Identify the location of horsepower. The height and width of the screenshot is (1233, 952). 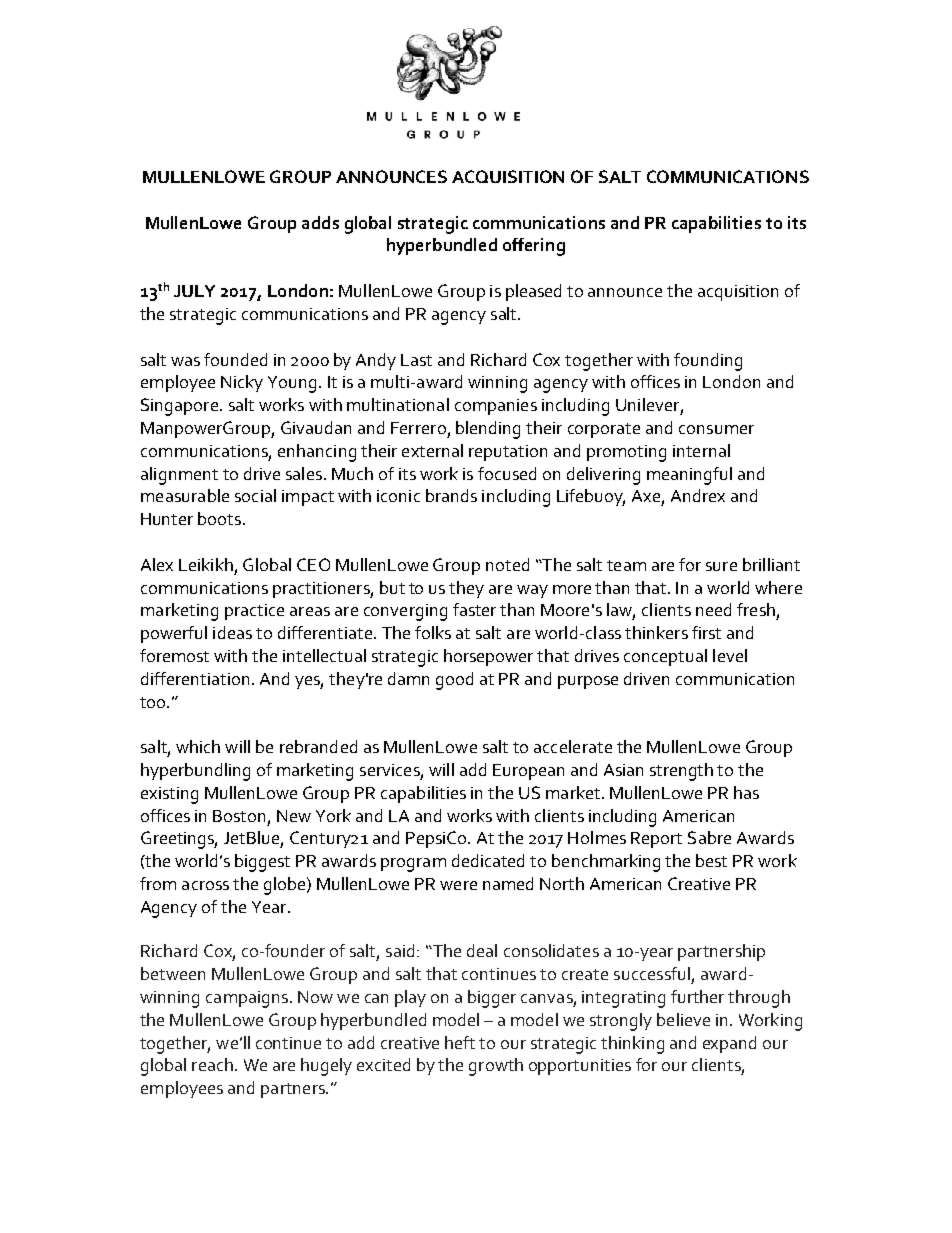
(488, 657).
